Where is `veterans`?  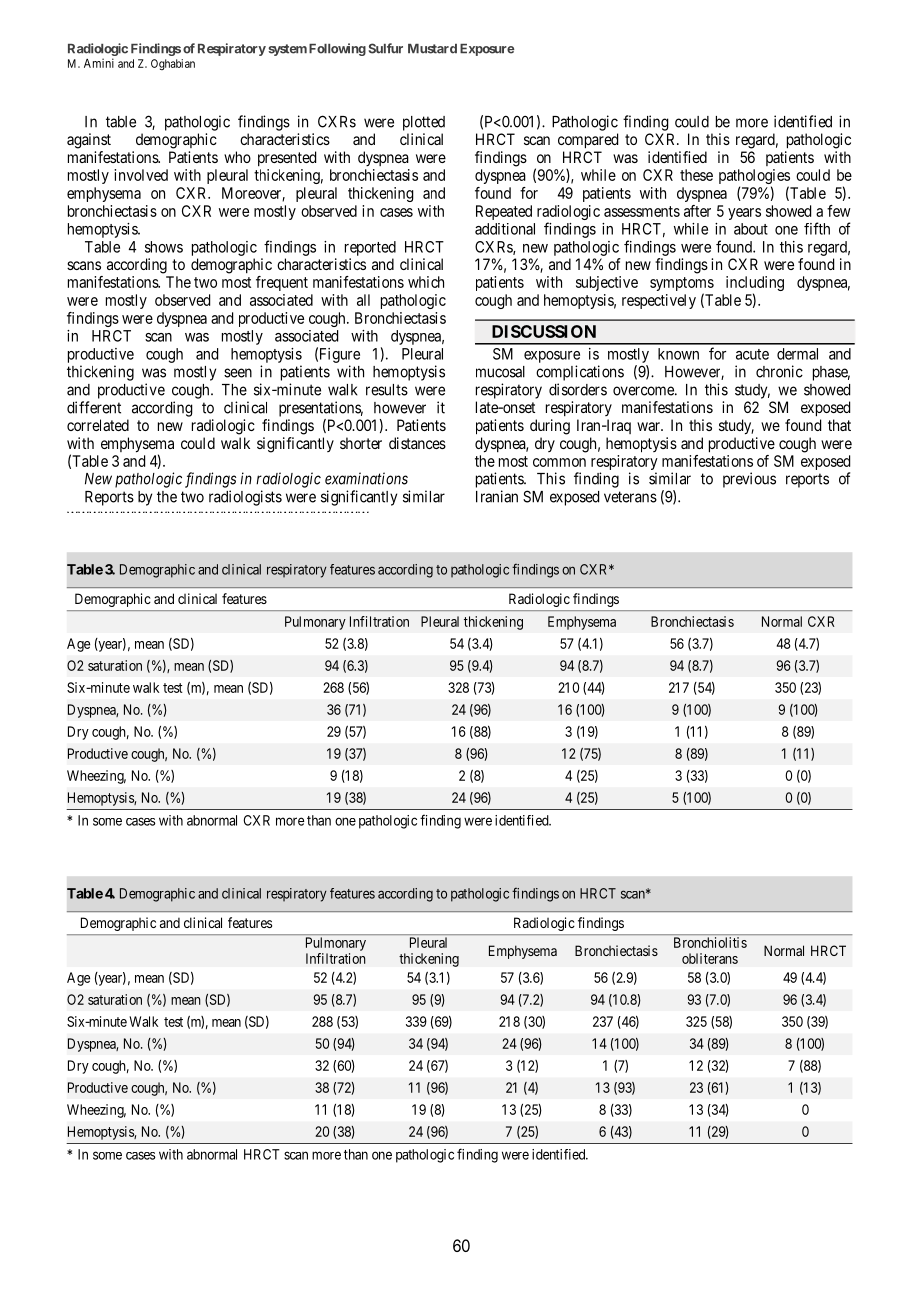 veterans is located at coordinates (630, 497).
